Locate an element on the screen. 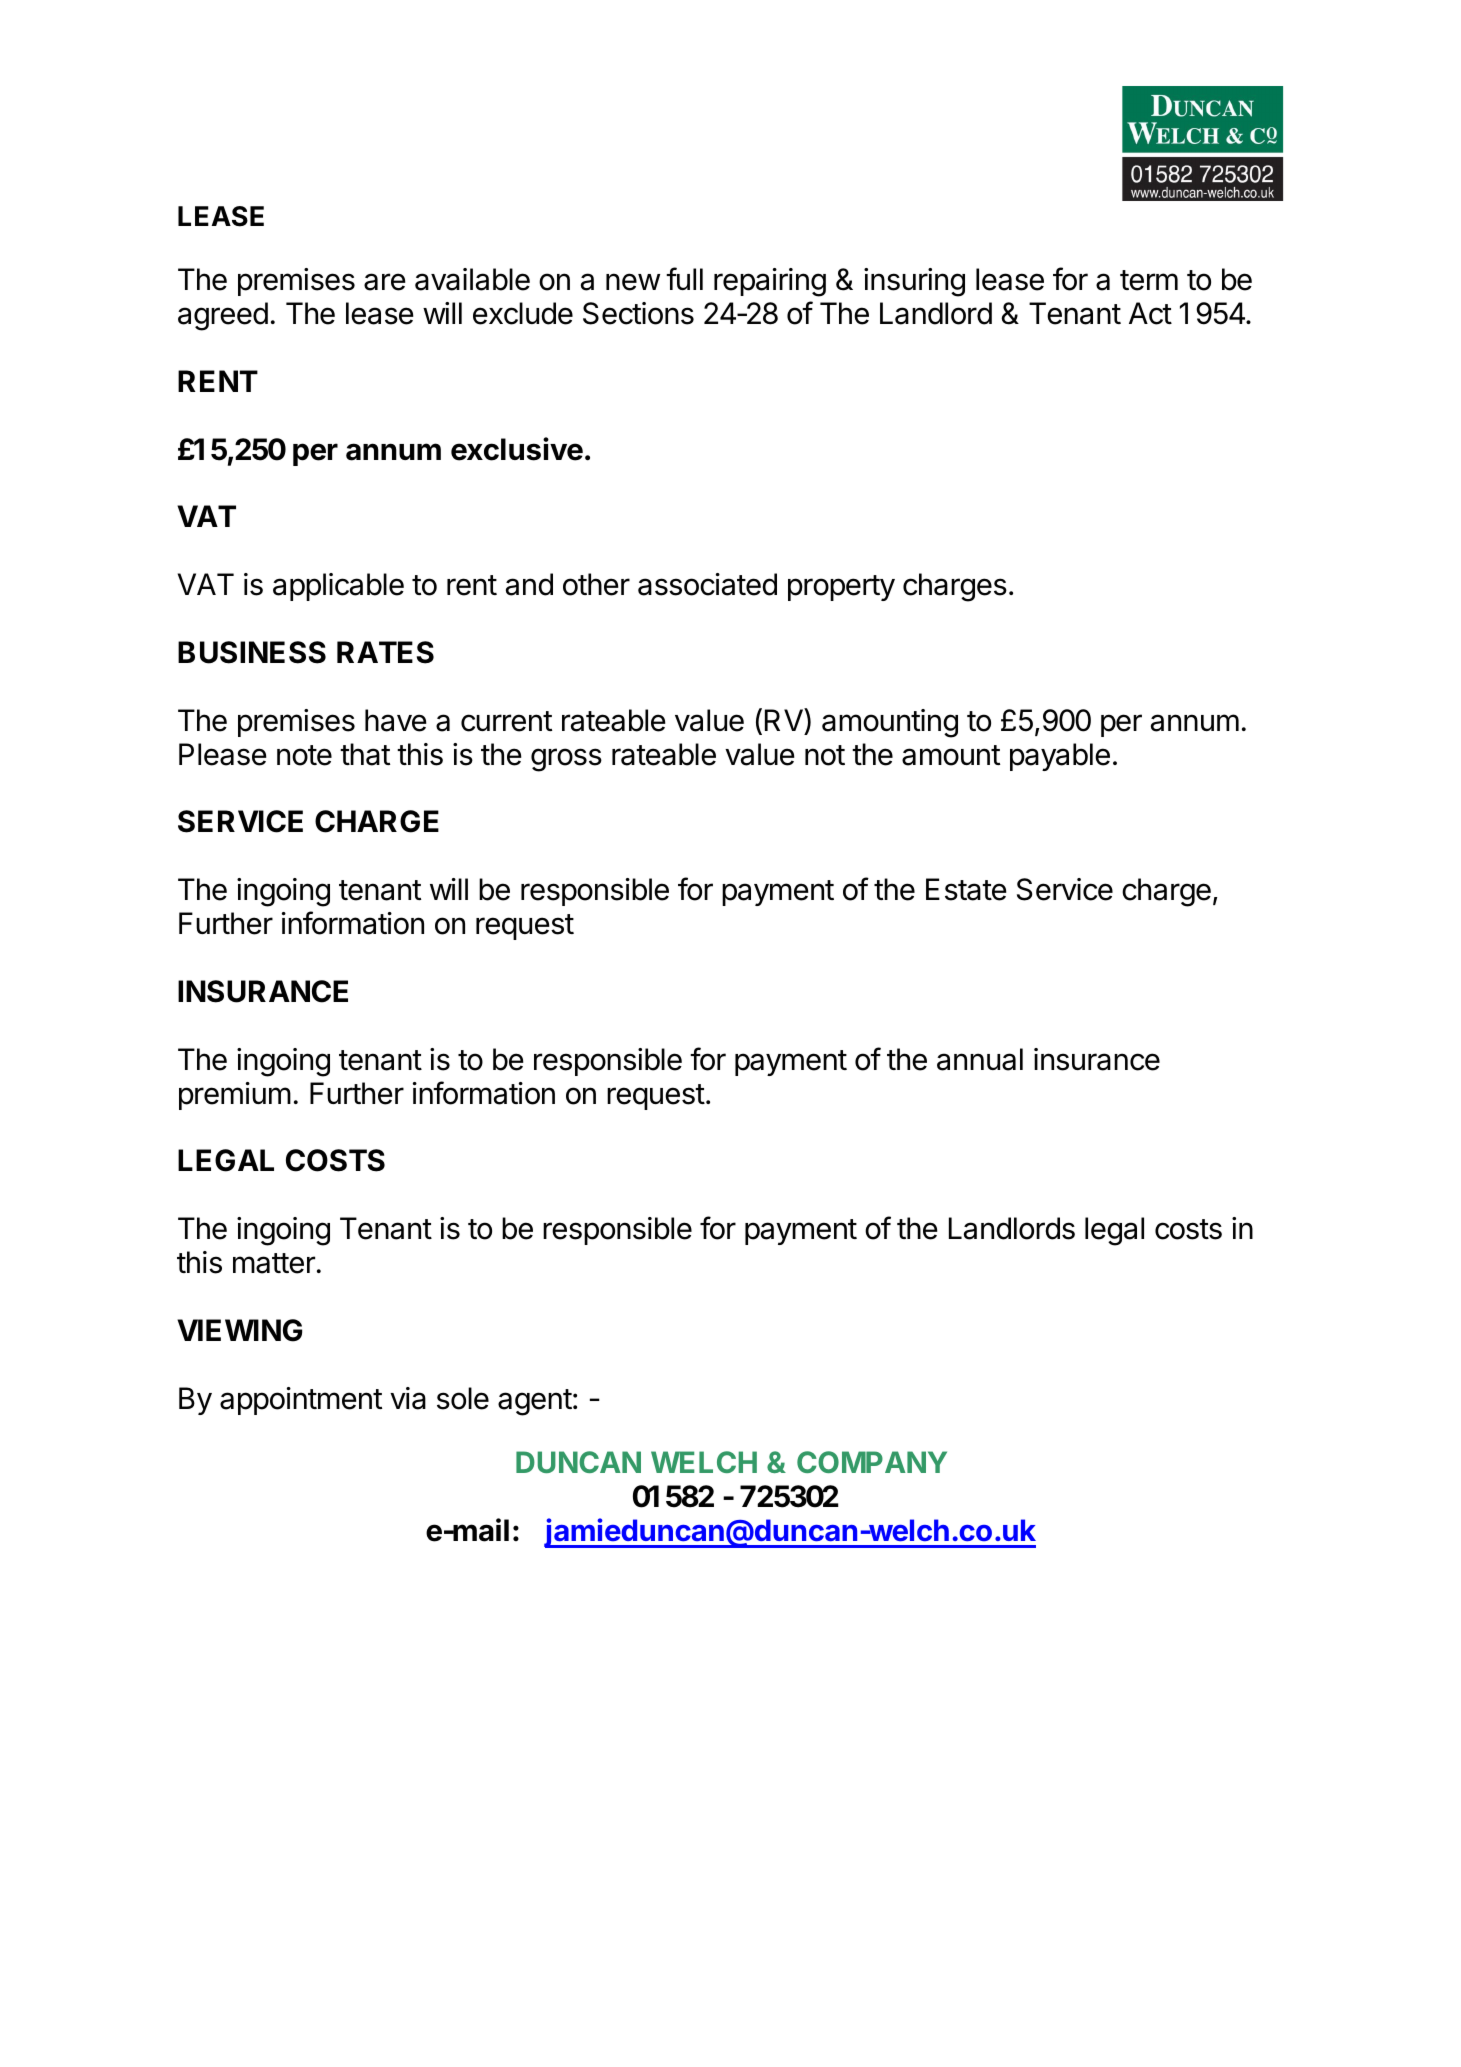 The height and width of the screenshot is (2067, 1461). gross is located at coordinates (566, 760).
